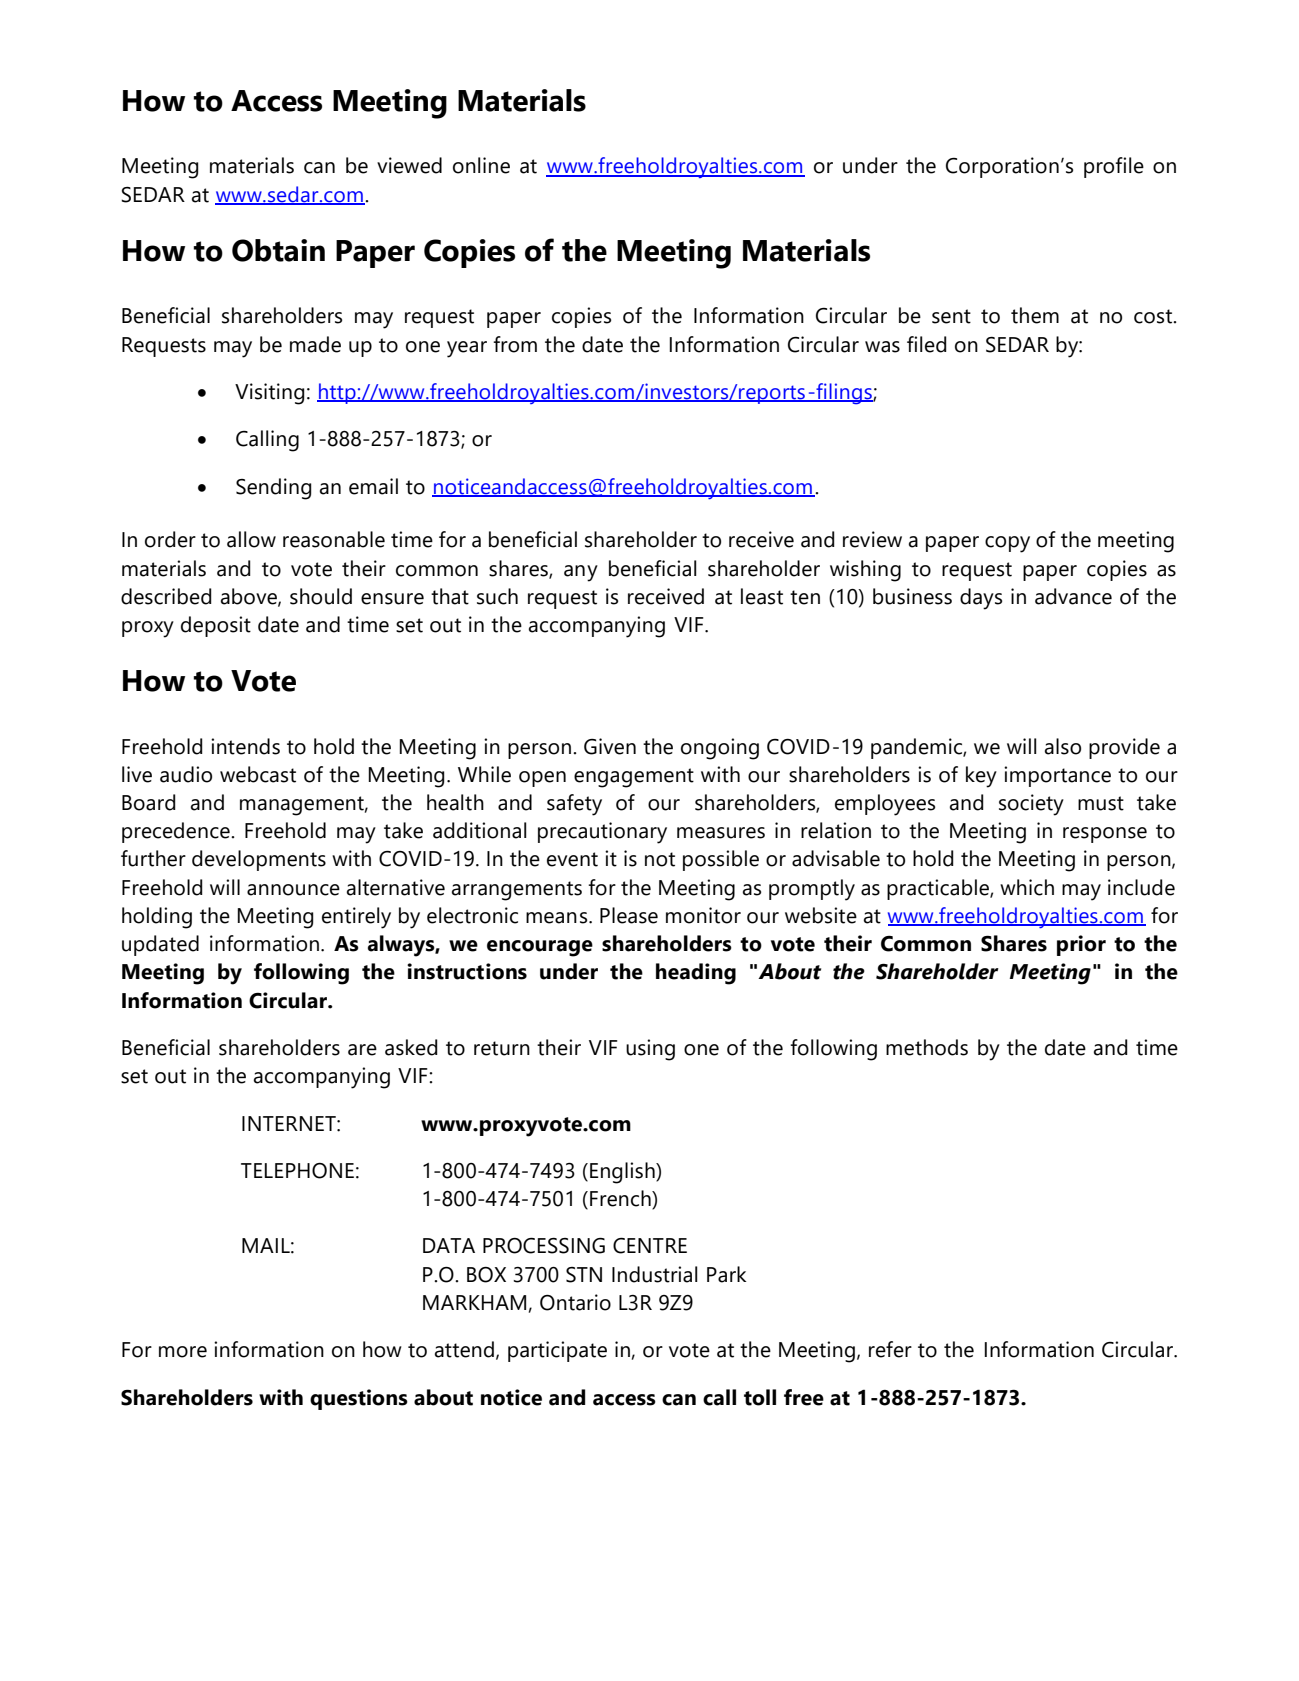 The width and height of the image is (1299, 1681). Describe the element at coordinates (1114, 167) in the image. I see `profile` at that location.
